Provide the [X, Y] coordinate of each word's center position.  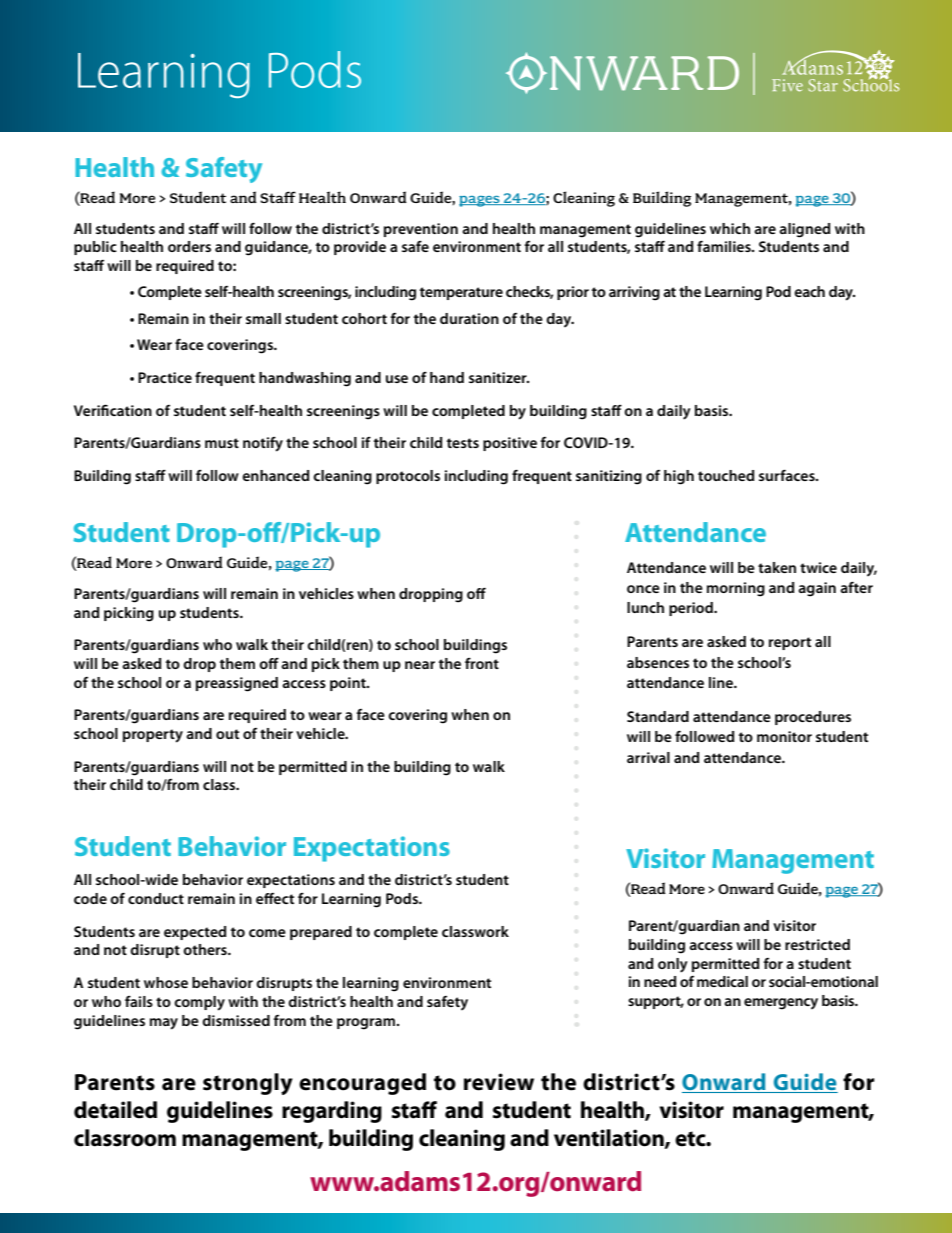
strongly [248, 1084]
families [725, 246]
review [499, 1082]
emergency [781, 1004]
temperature [461, 293]
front [482, 663]
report [790, 643]
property [153, 736]
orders [189, 246]
